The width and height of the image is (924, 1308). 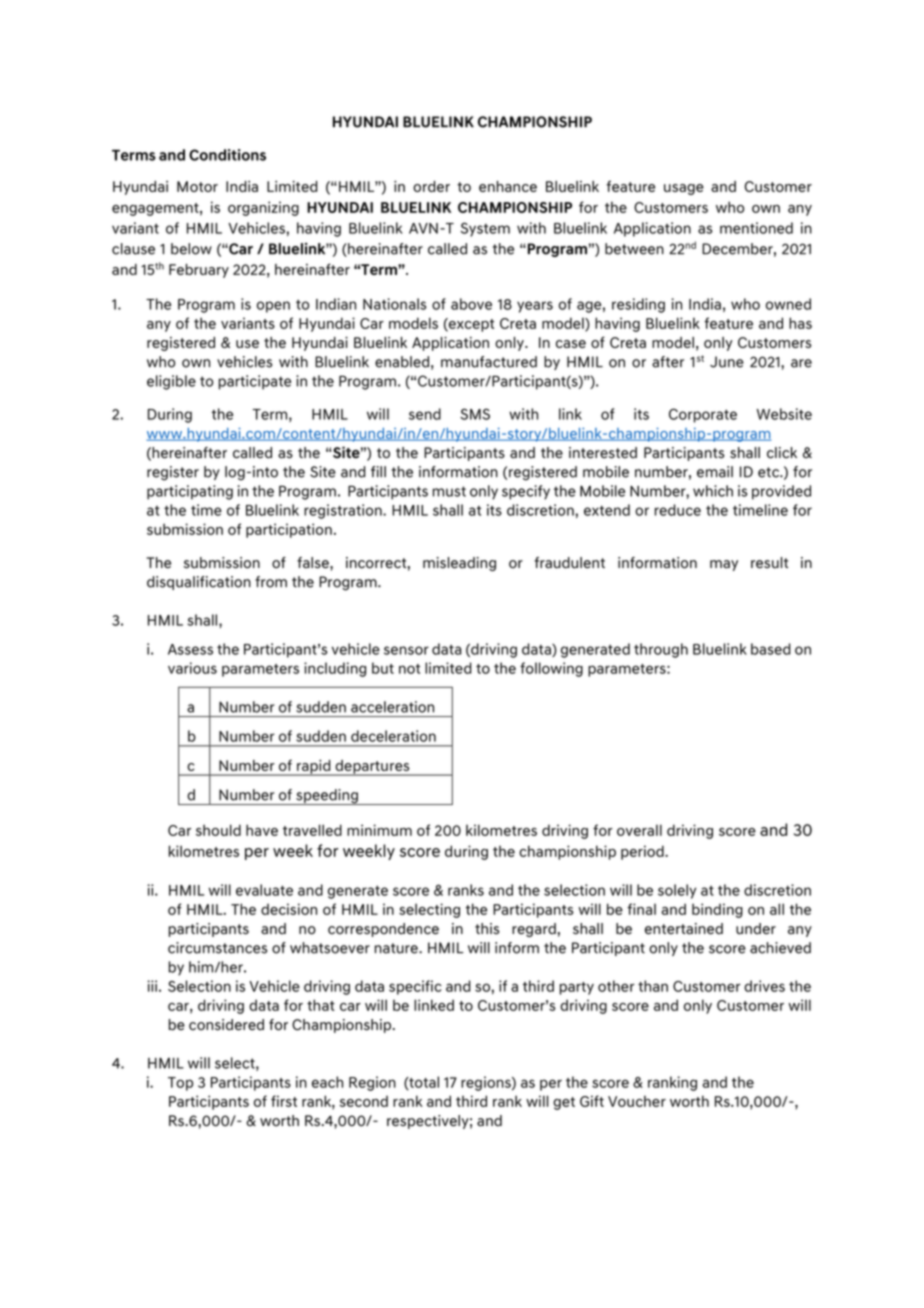 I want to click on Motor, so click(x=197, y=186).
